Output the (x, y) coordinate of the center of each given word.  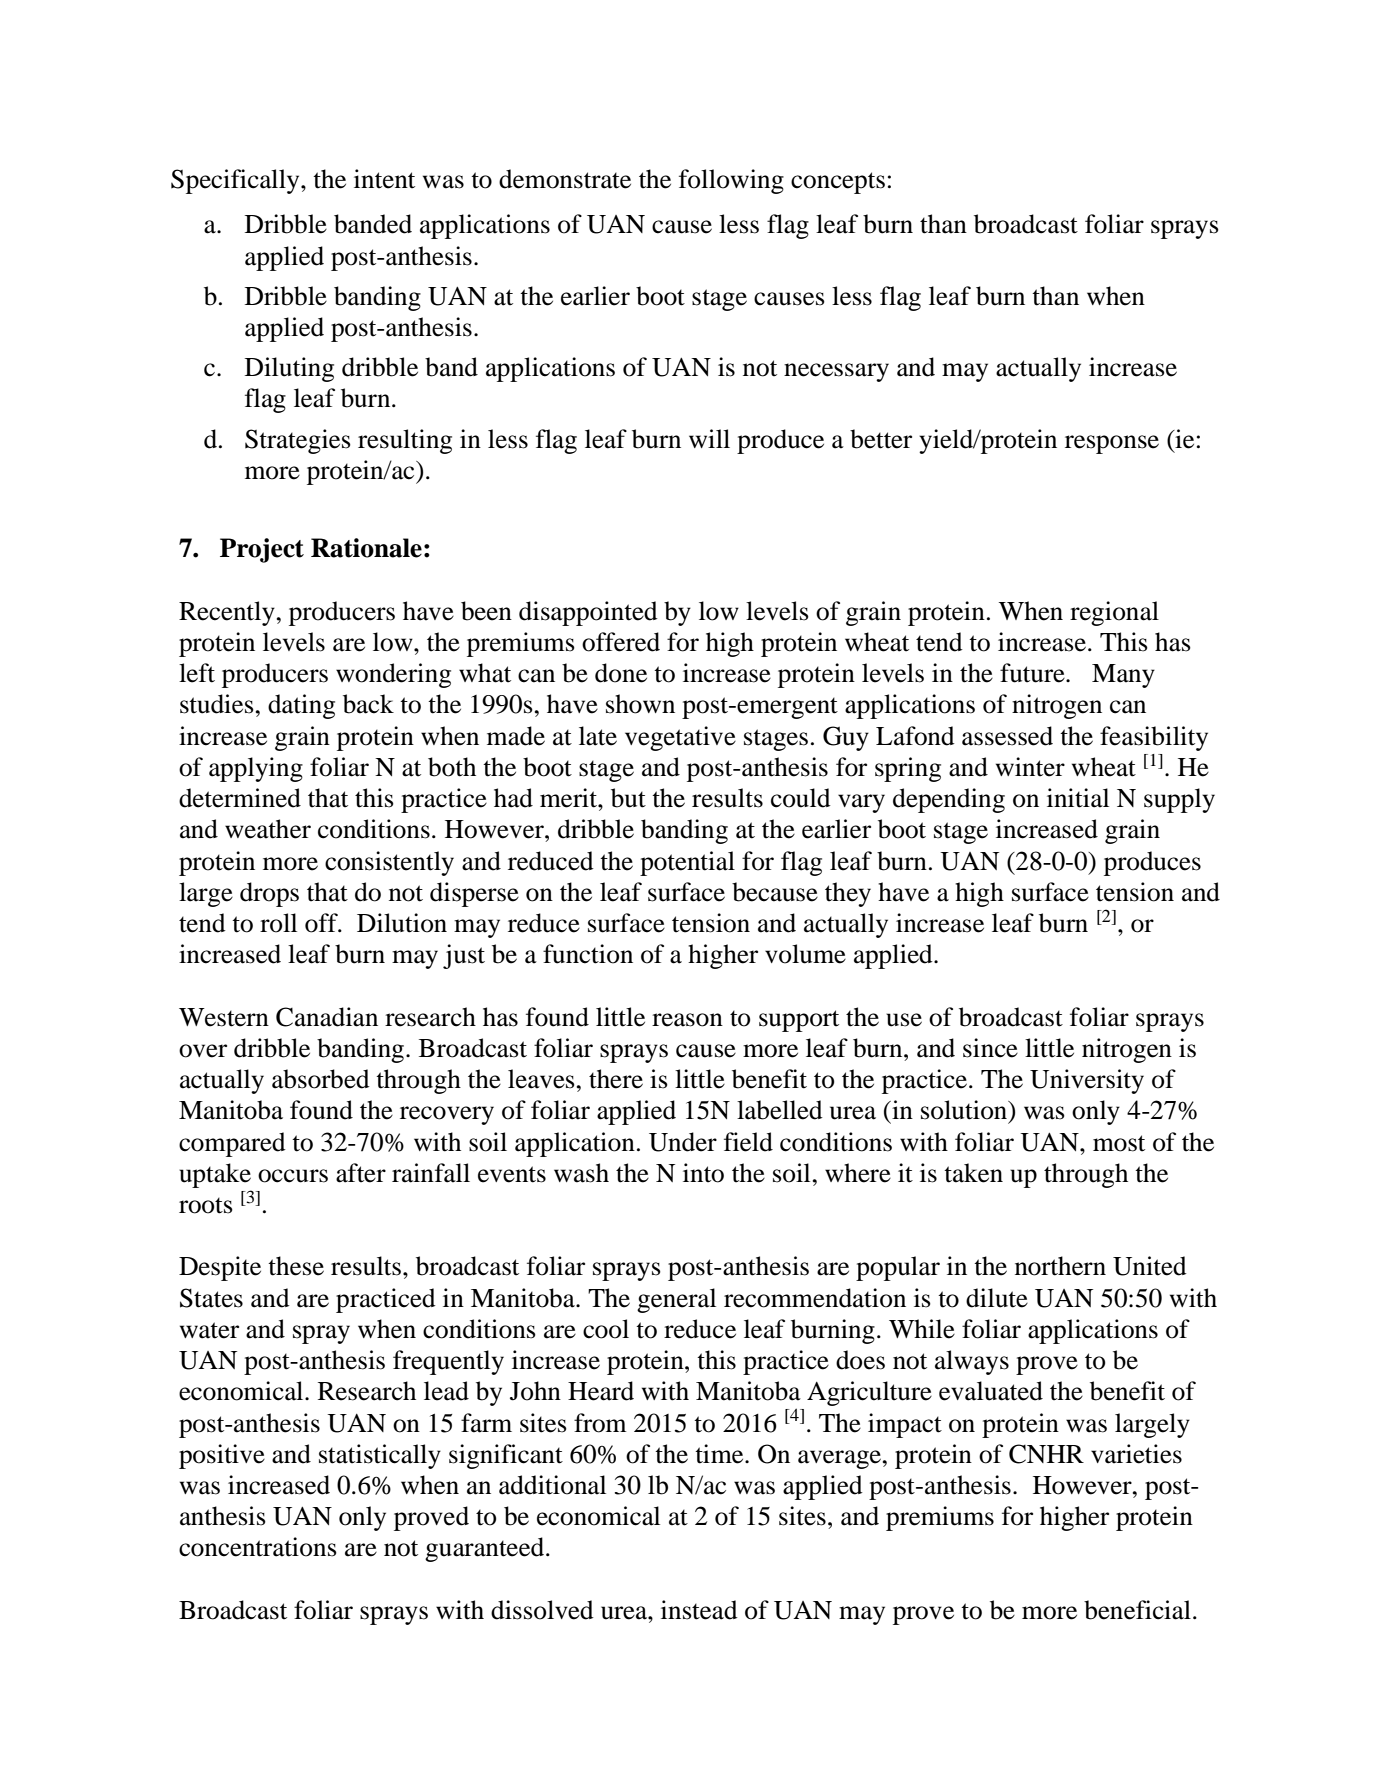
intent (384, 179)
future (1033, 673)
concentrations (258, 1547)
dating (301, 706)
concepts (838, 183)
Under (683, 1142)
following (731, 181)
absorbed (321, 1079)
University (1087, 1081)
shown (640, 704)
